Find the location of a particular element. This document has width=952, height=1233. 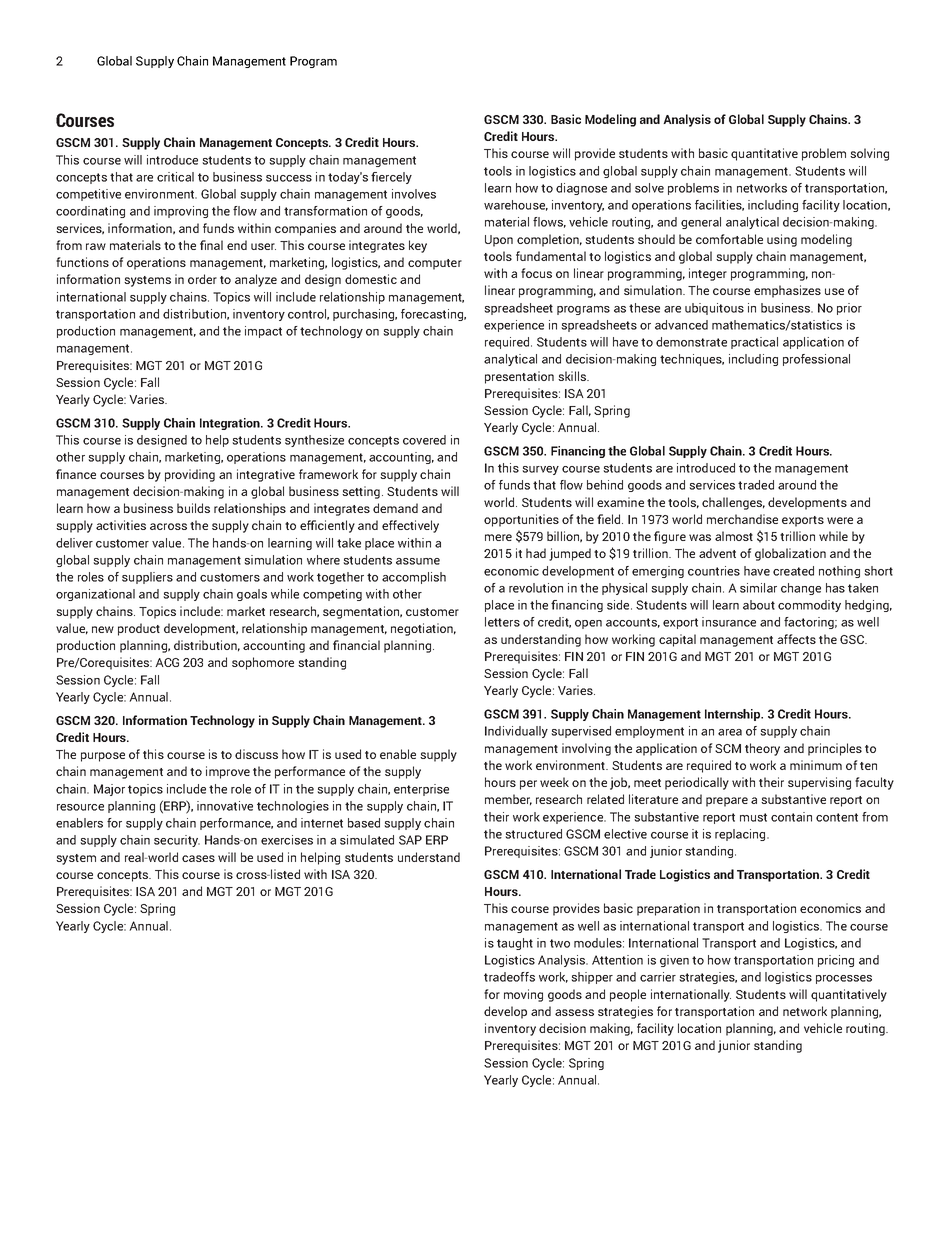

covered is located at coordinates (424, 440).
